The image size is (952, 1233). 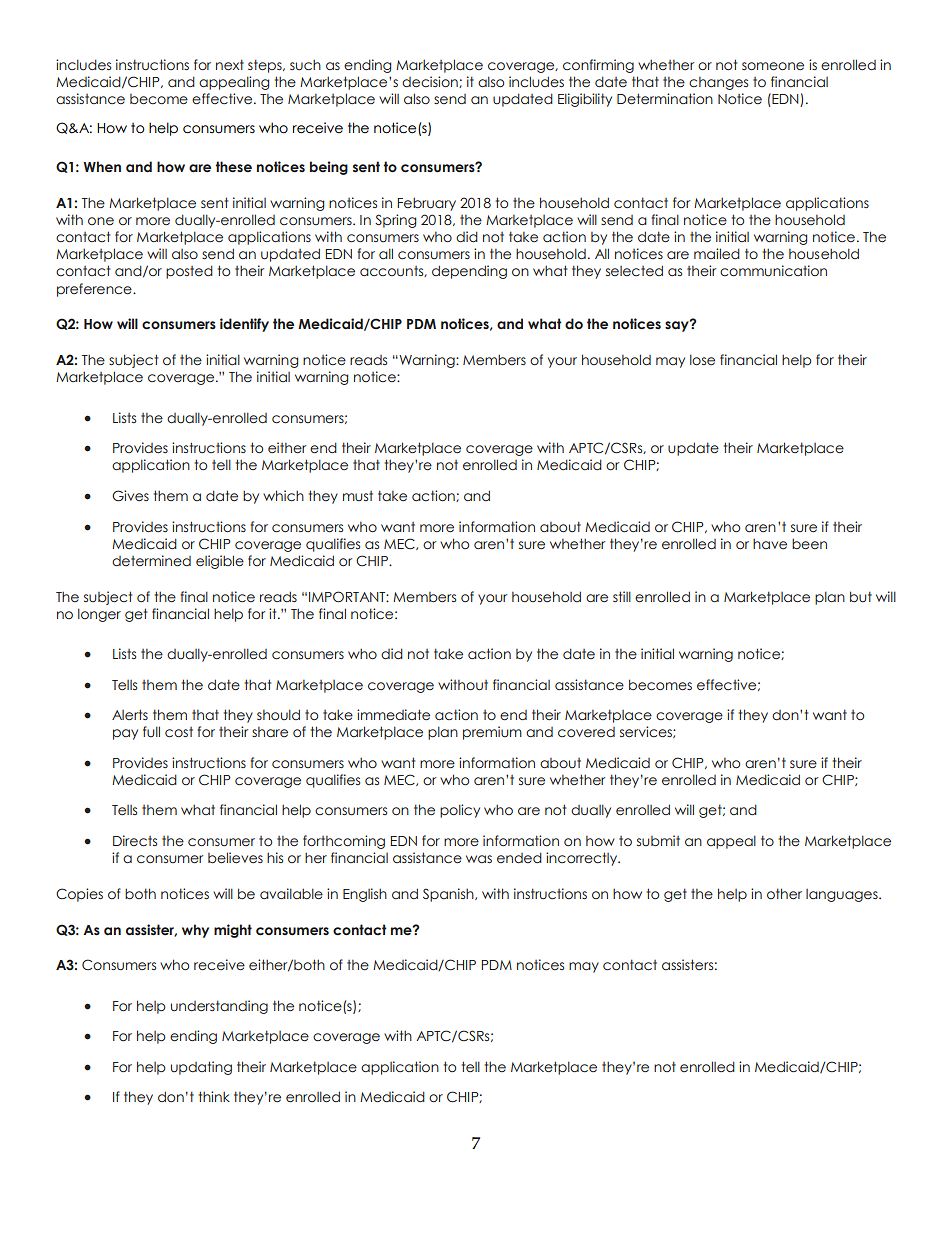 What do you see at coordinates (244, 325) in the screenshot?
I see `identify` at bounding box center [244, 325].
